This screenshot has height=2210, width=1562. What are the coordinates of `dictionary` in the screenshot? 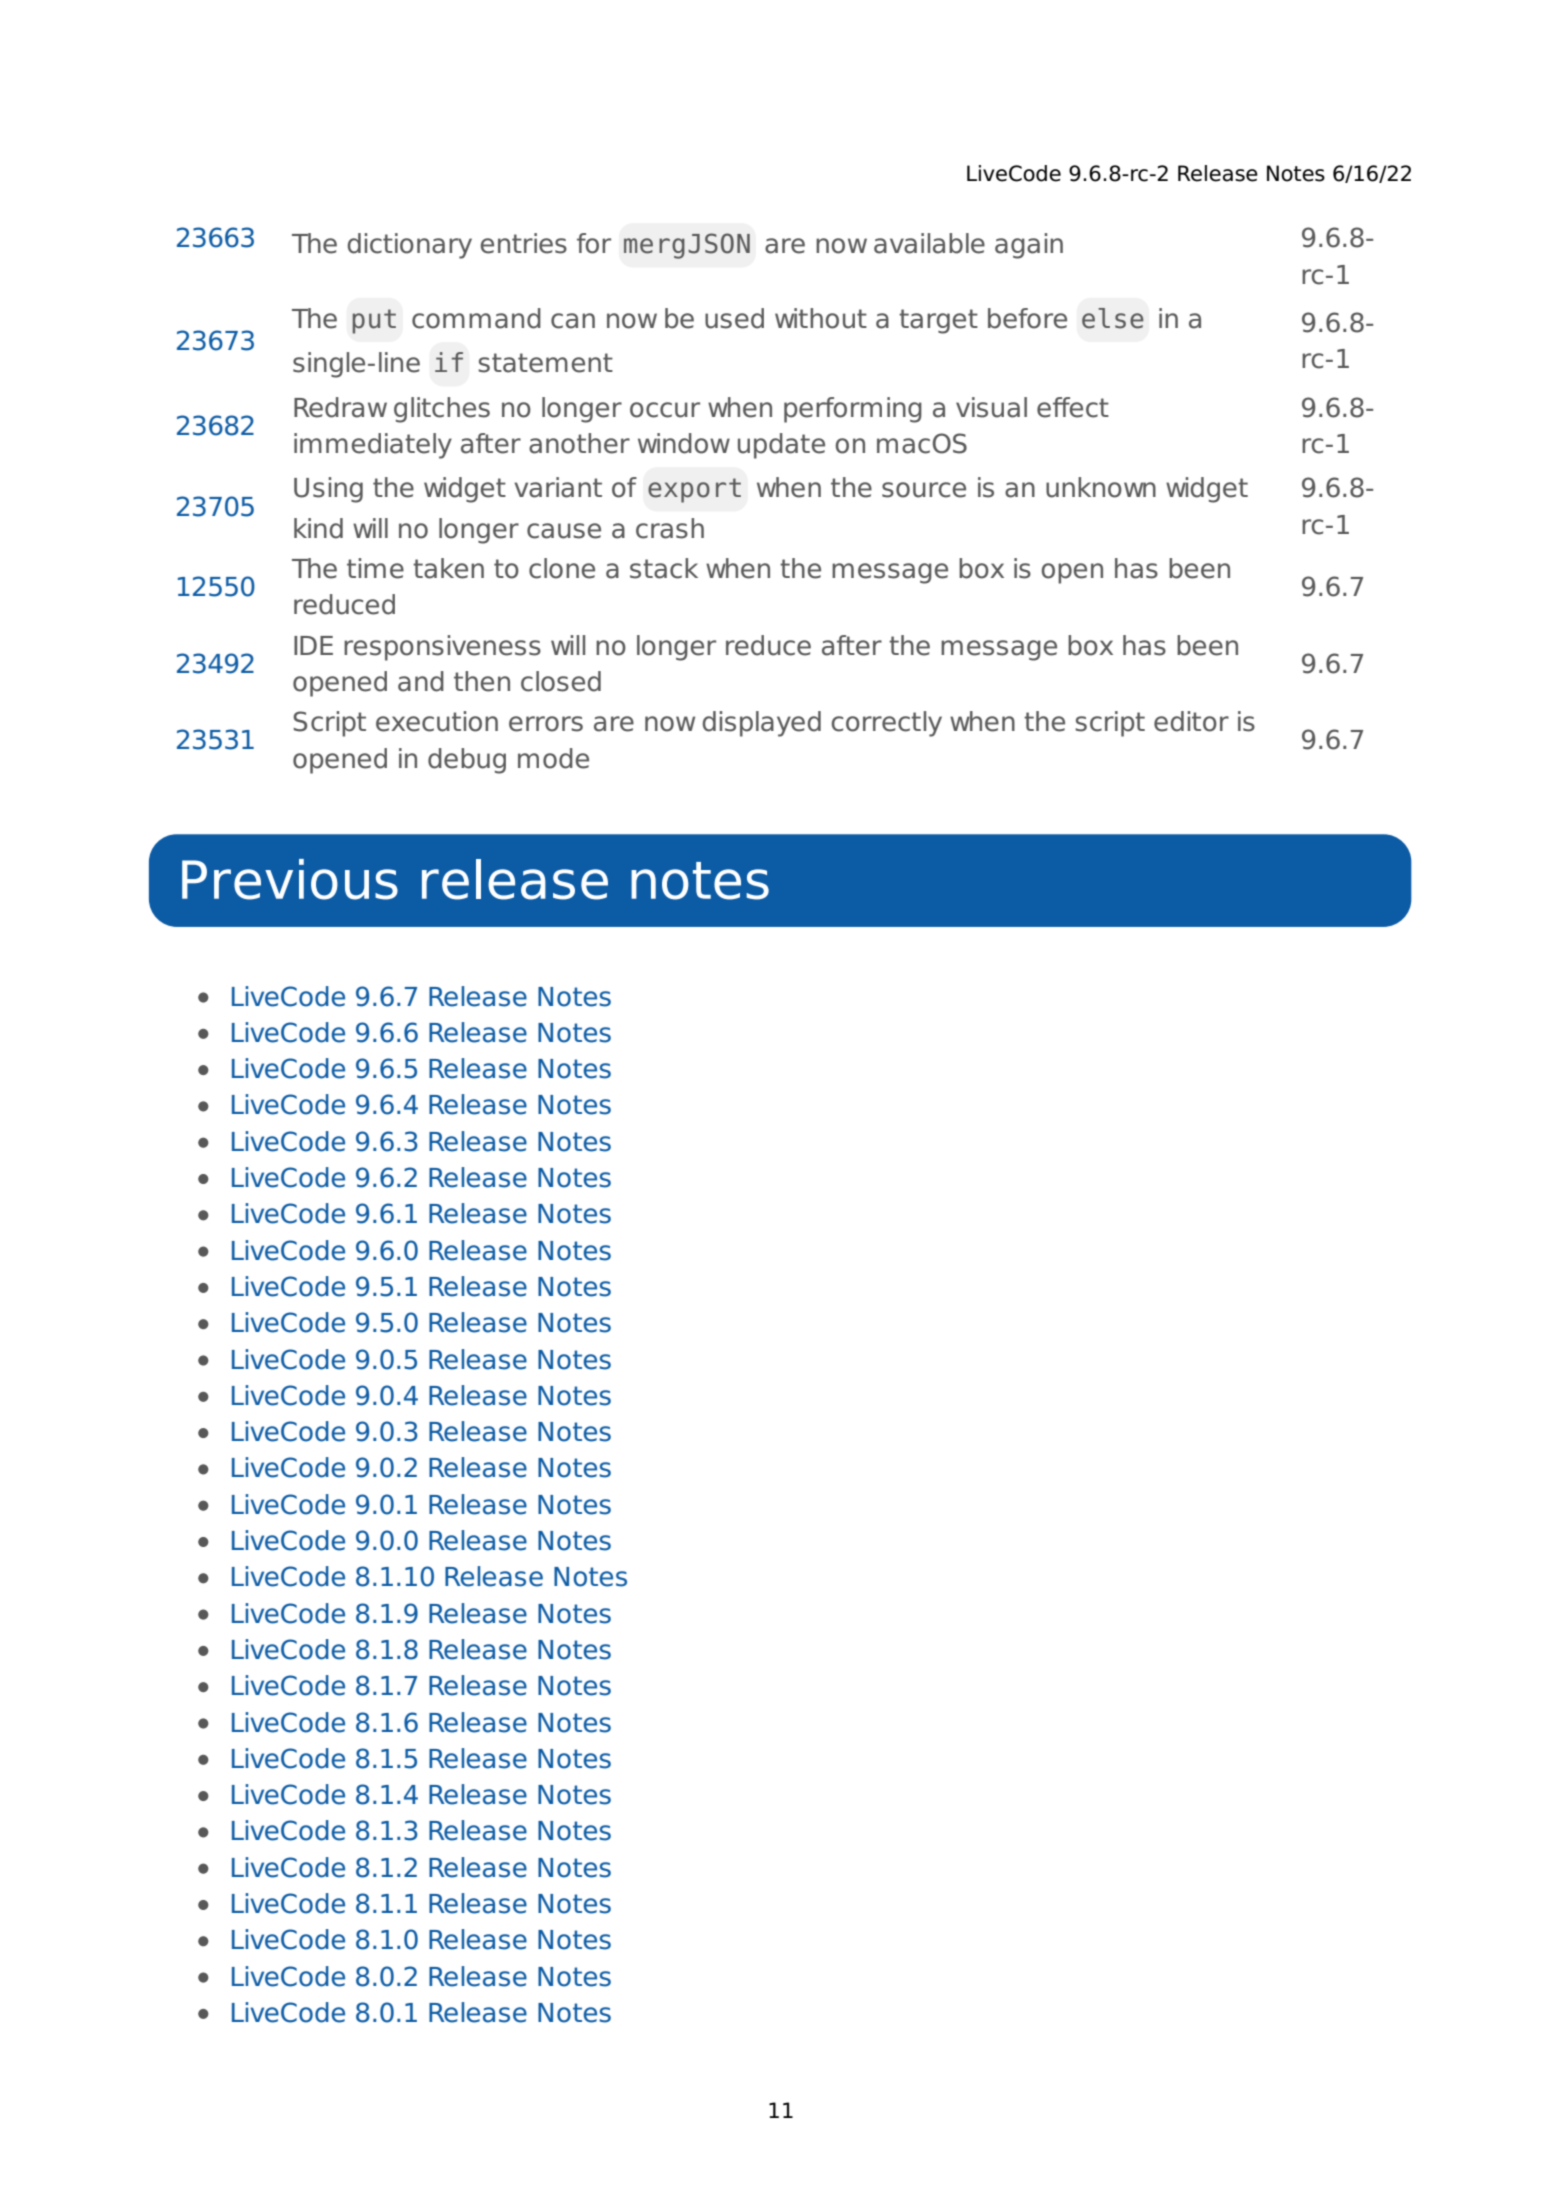 It's located at (410, 246).
